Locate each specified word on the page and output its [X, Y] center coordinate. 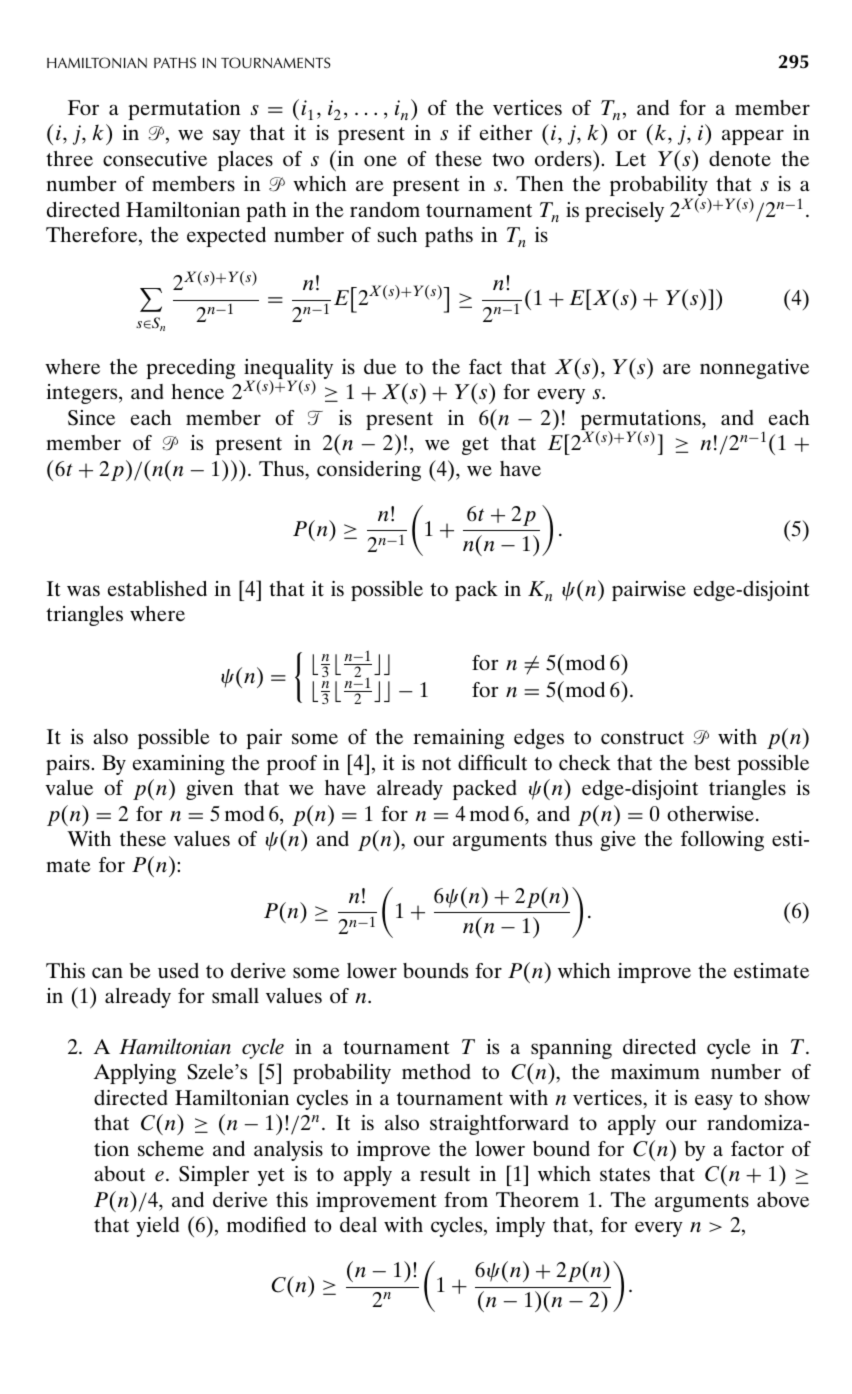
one [380, 161]
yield [157, 1227]
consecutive [155, 159]
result [445, 1174]
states [625, 1174]
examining [179, 765]
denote [740, 159]
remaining [458, 739]
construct [642, 738]
